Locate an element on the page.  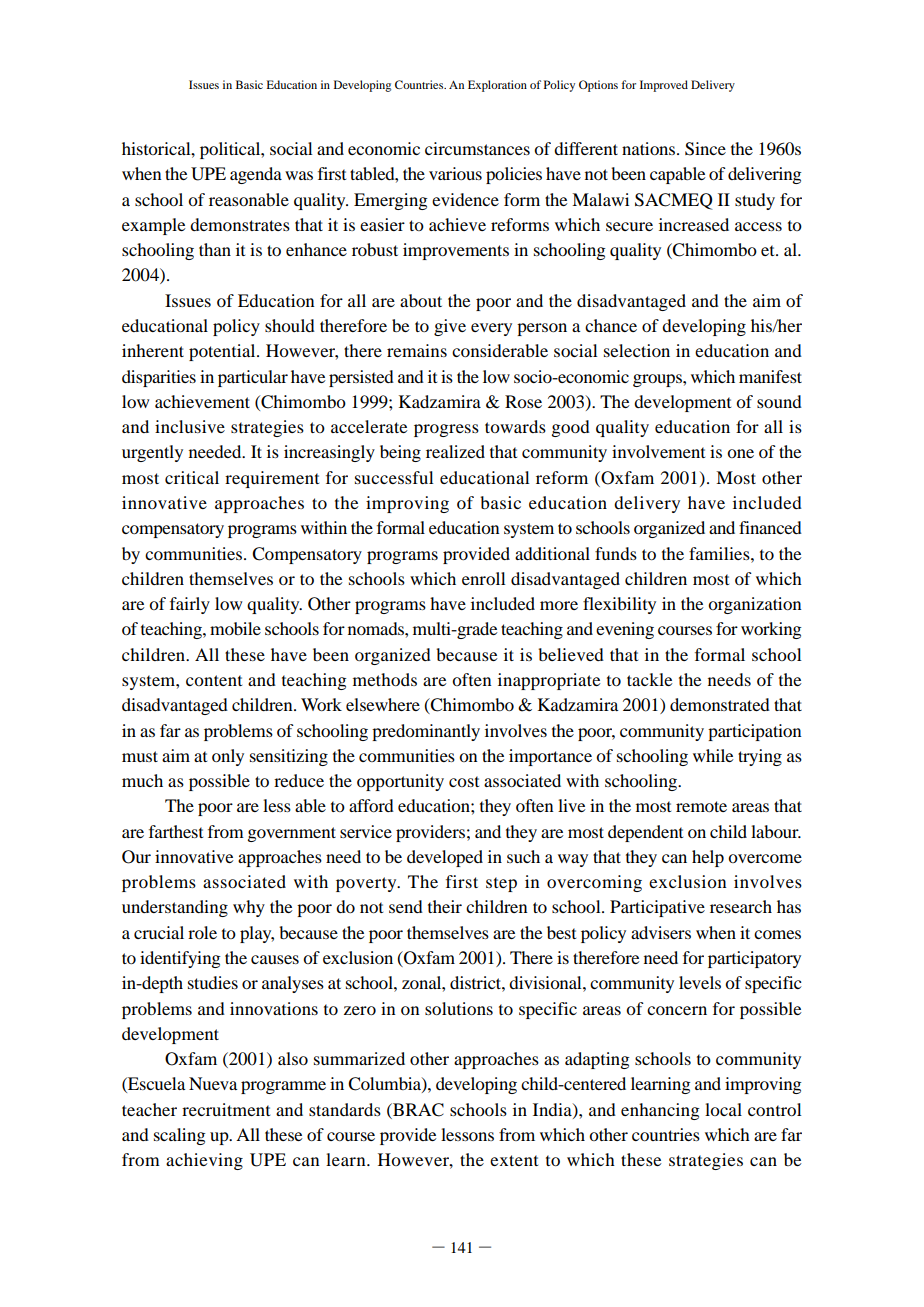
cost is located at coordinates (464, 781).
